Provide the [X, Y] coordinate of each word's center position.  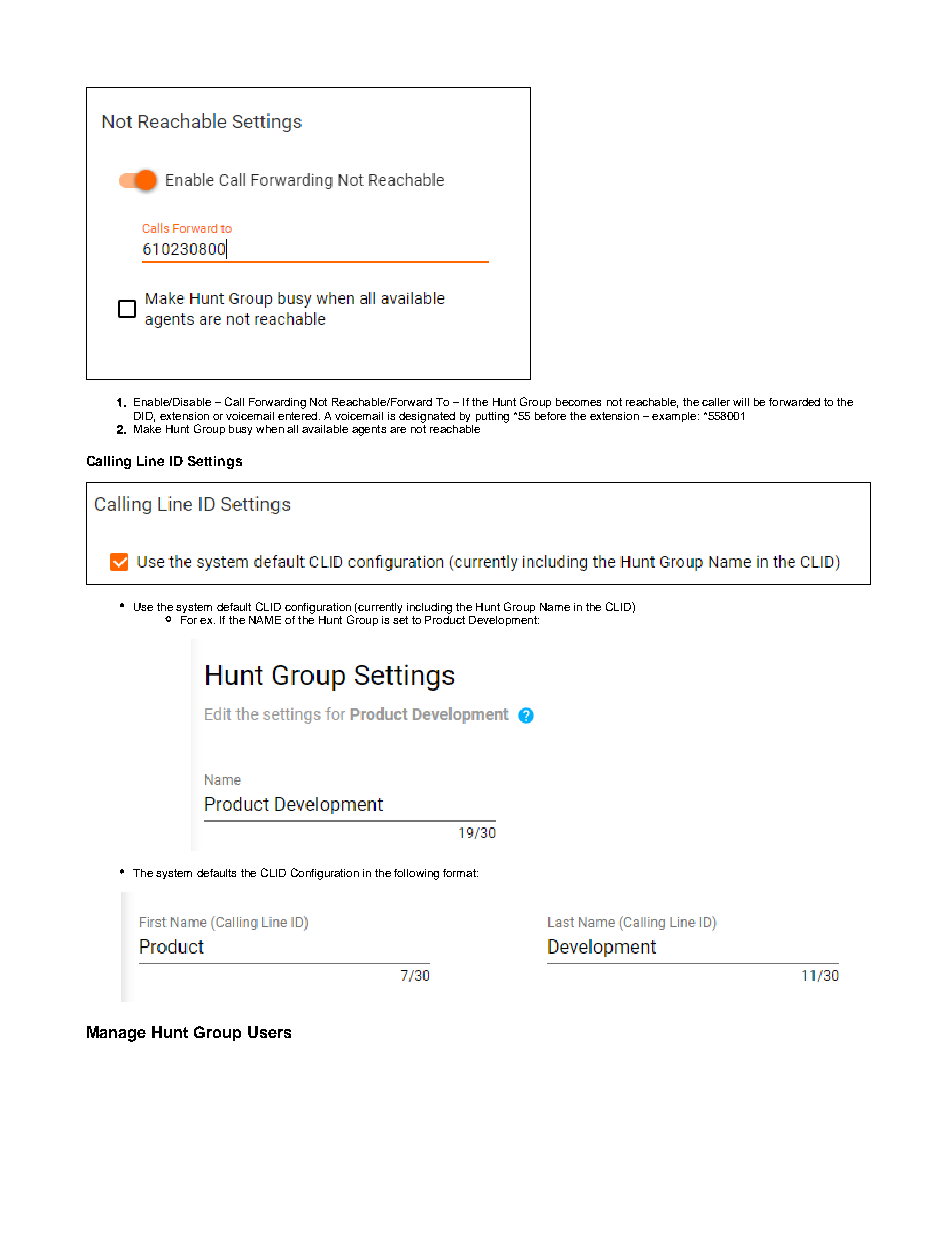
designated [427, 417]
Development [504, 621]
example [675, 417]
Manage [116, 1034]
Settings [215, 462]
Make [147, 429]
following [416, 874]
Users [269, 1032]
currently [380, 608]
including [429, 608]
